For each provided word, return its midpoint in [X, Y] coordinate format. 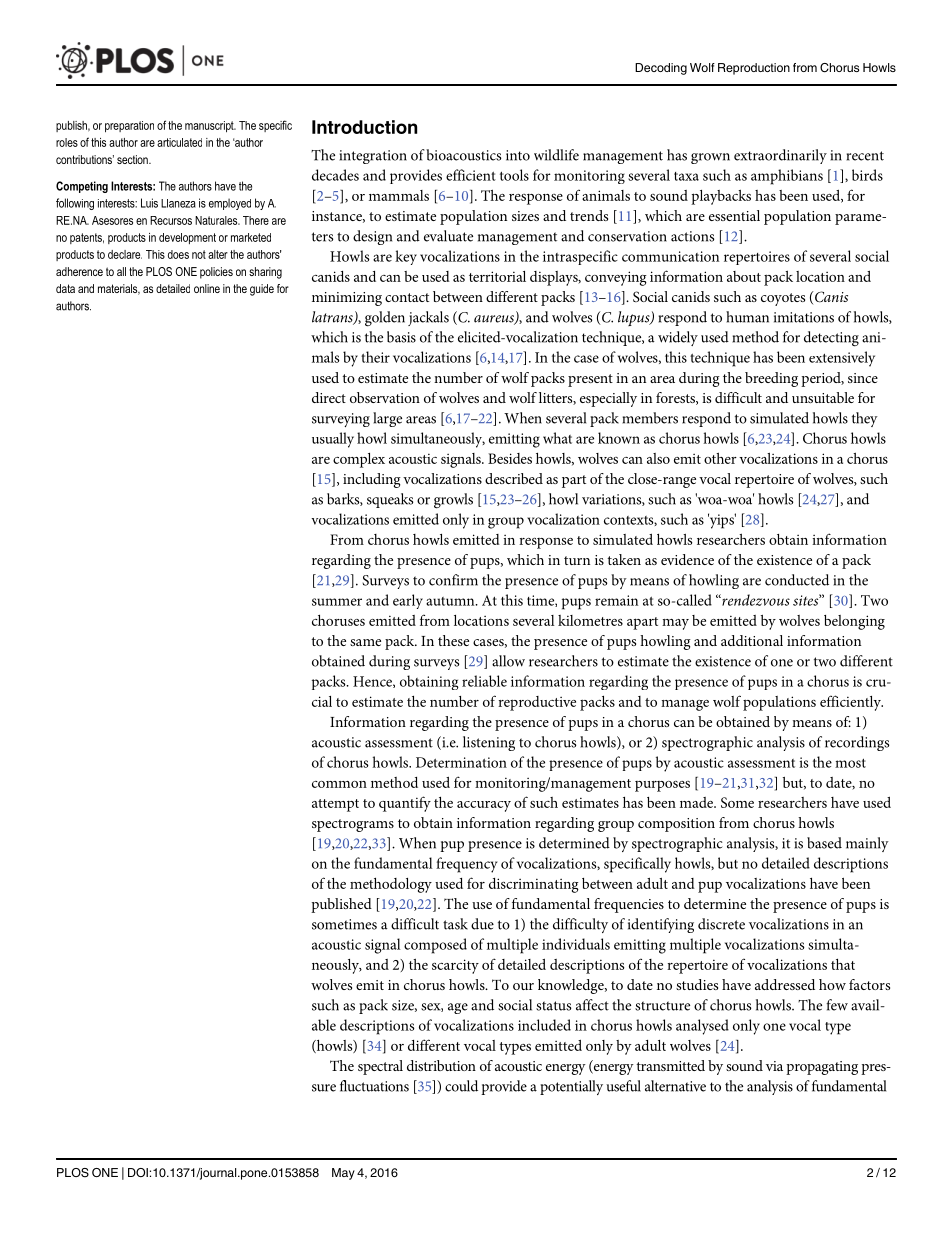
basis [401, 337]
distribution [441, 1065]
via [774, 1066]
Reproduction [754, 69]
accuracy [484, 806]
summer [337, 602]
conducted [797, 580]
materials [119, 289]
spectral [380, 1067]
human [747, 317]
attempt [335, 805]
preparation [129, 126]
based [824, 843]
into [518, 155]
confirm [453, 580]
